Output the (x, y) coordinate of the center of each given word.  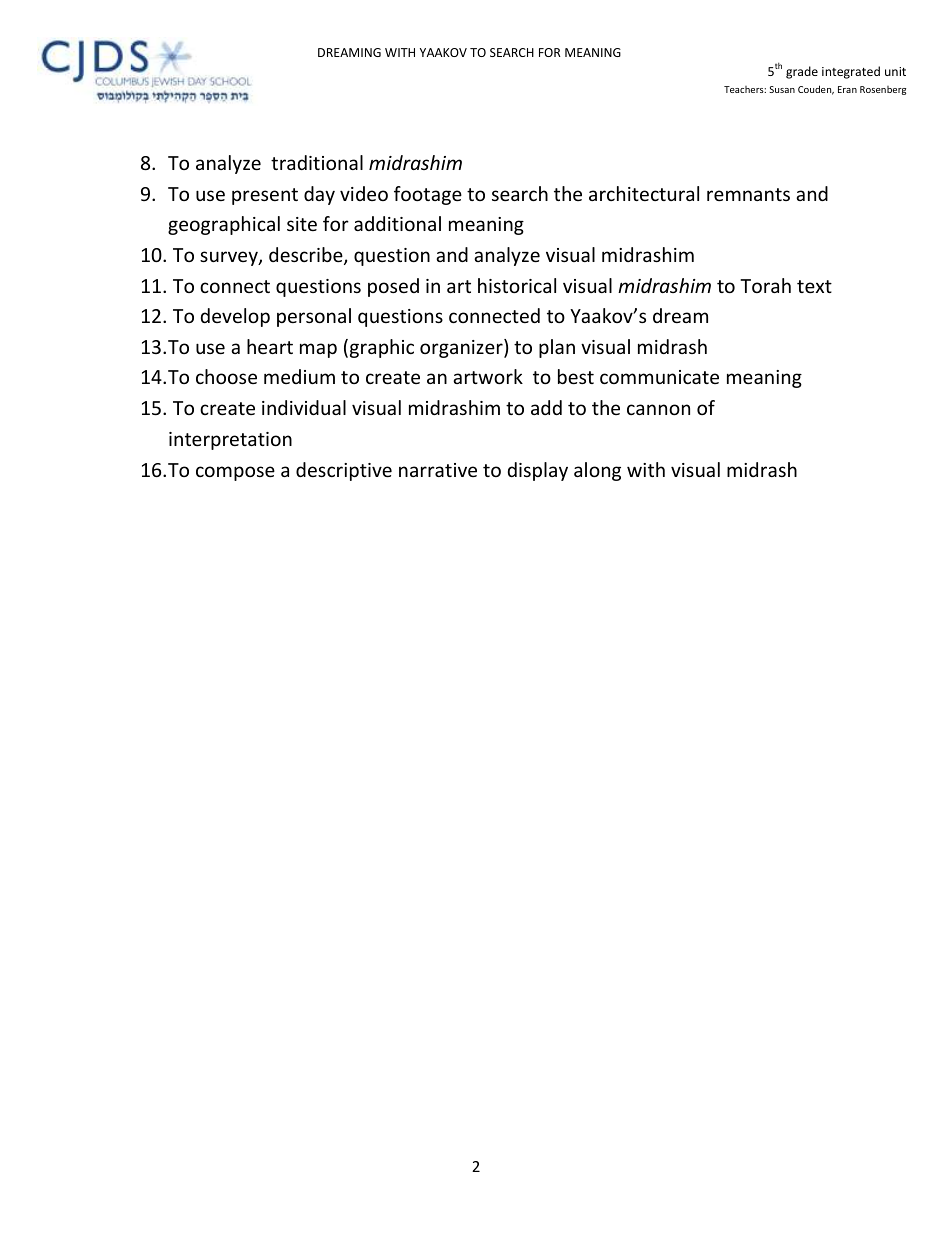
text (814, 286)
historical (517, 285)
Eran (847, 89)
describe (307, 256)
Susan (782, 89)
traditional (317, 162)
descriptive (344, 471)
